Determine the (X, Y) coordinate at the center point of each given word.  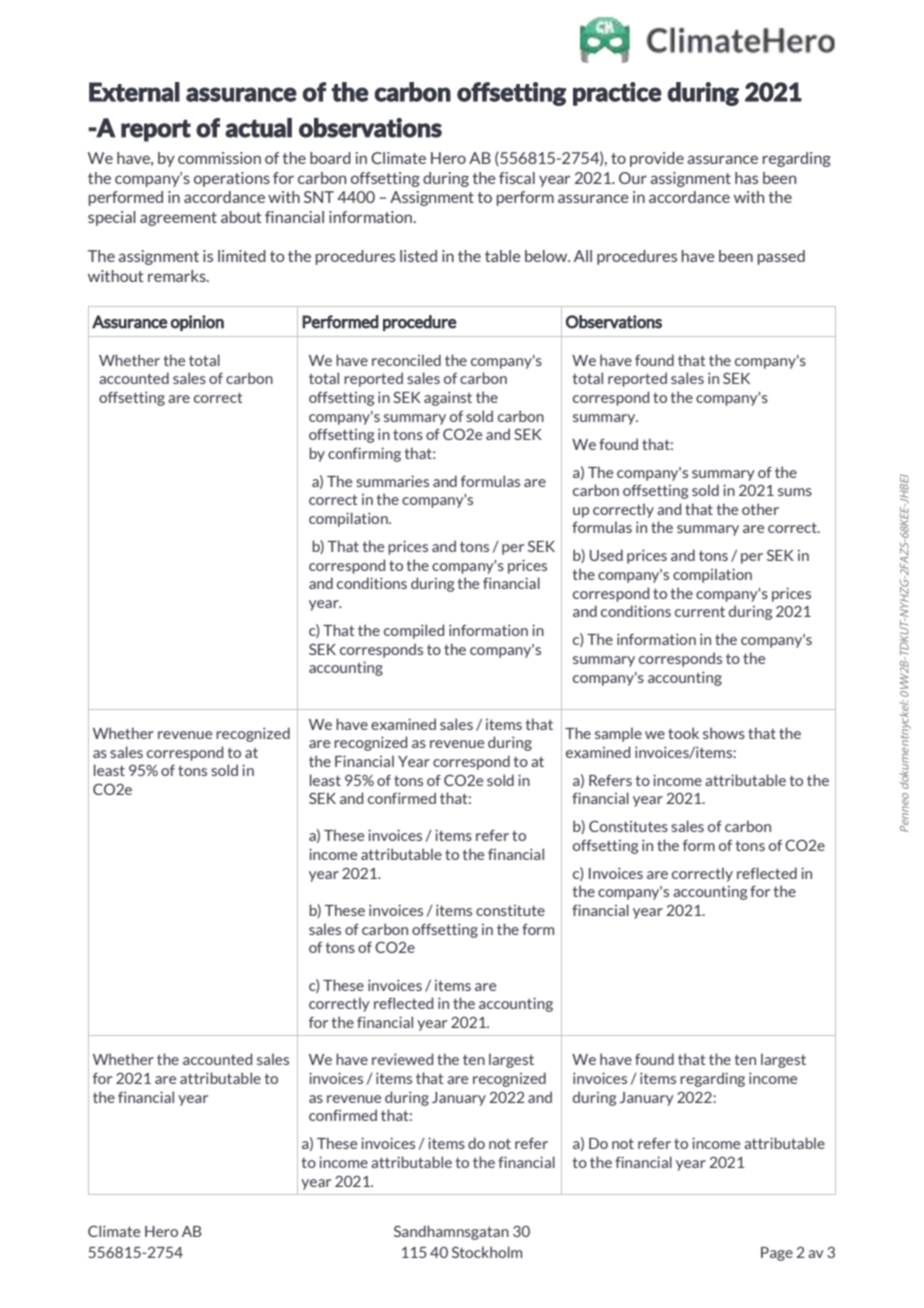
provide (657, 159)
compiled (414, 631)
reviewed (402, 1059)
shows (724, 733)
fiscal (517, 178)
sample (618, 734)
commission (219, 158)
